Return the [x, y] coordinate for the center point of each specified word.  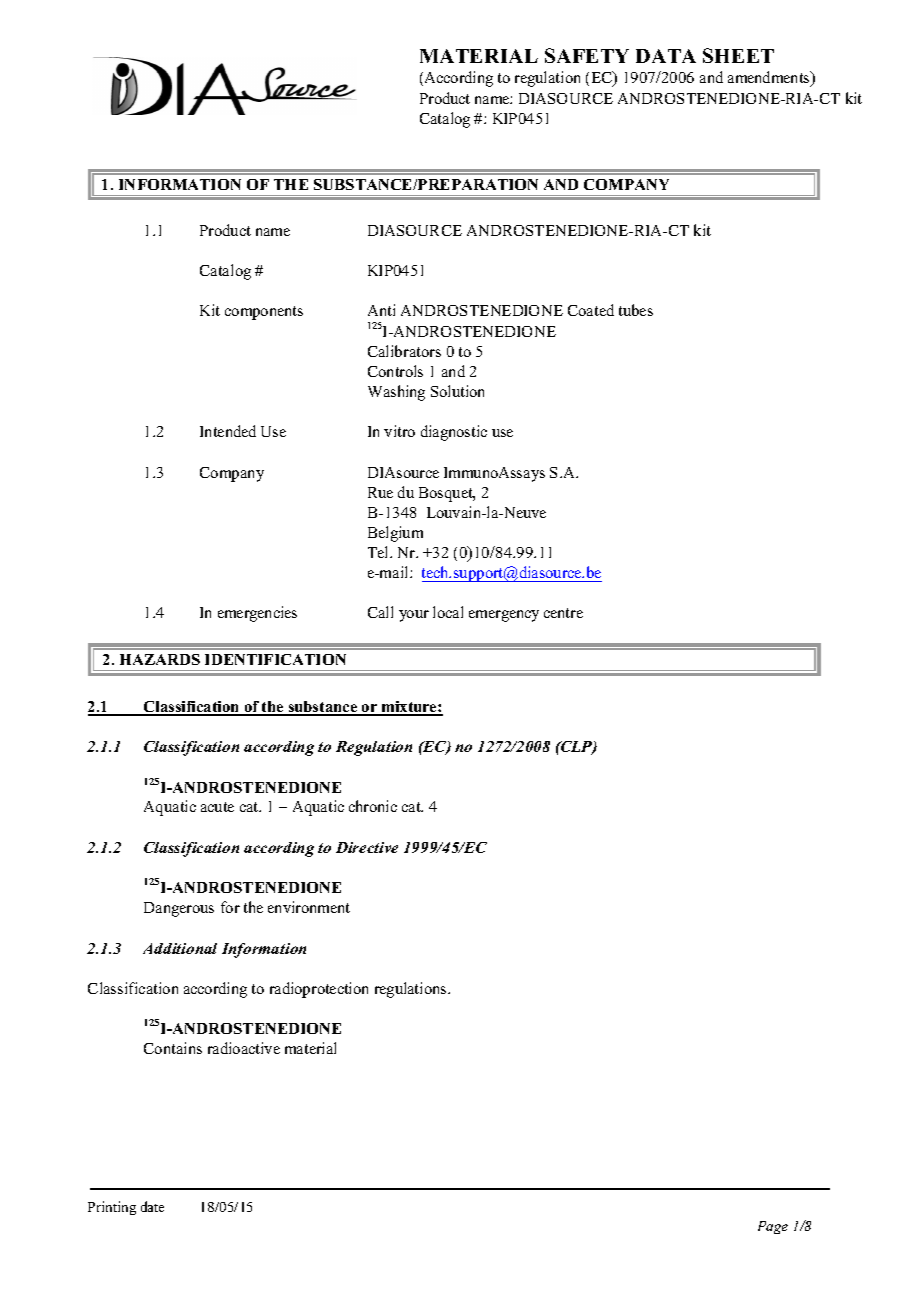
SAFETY [587, 55]
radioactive [244, 1048]
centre [563, 613]
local [448, 612]
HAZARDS [160, 659]
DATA [666, 56]
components [264, 313]
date [152, 1206]
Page [773, 1227]
